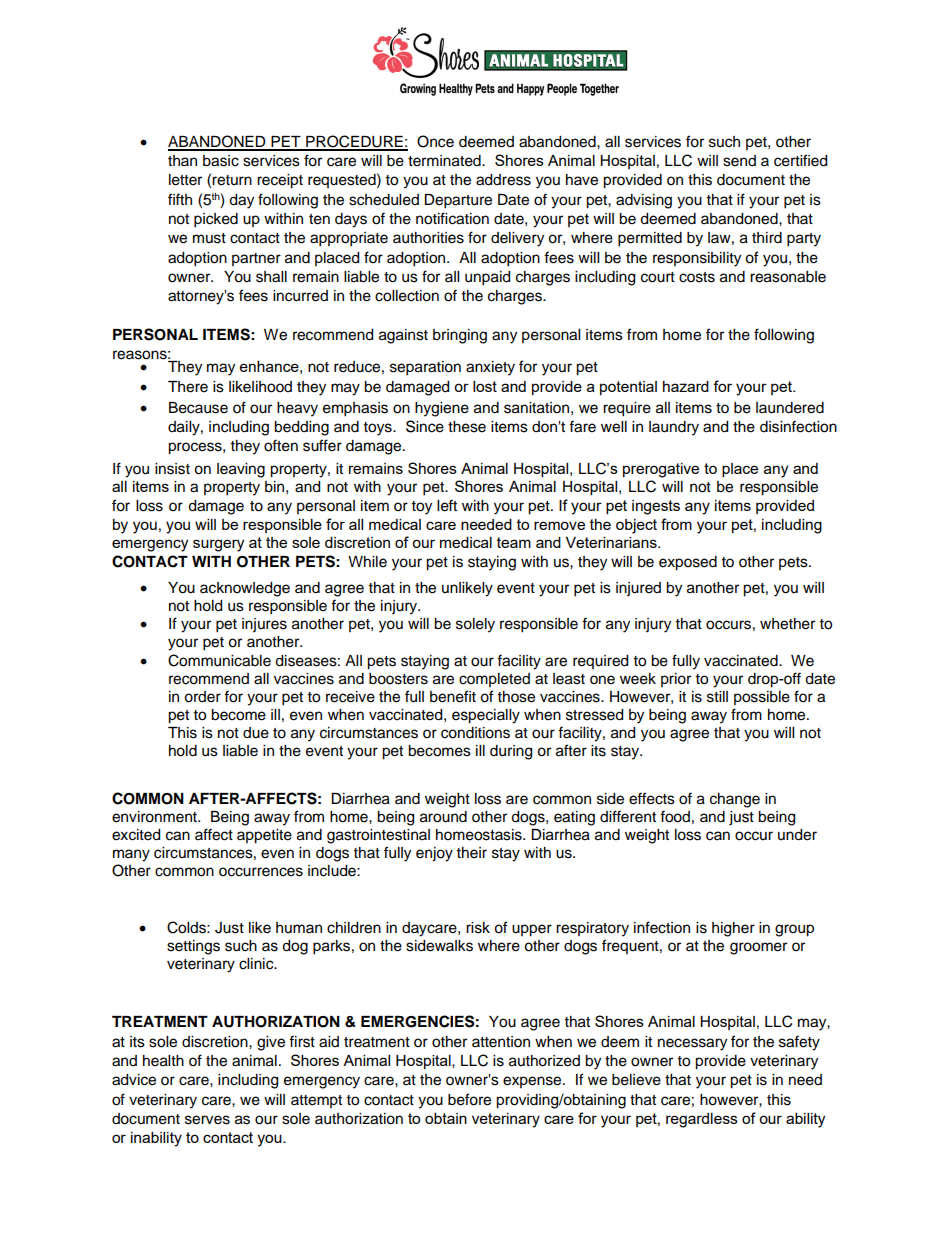 This image has height=1233, width=952. Describe the element at coordinates (445, 161) in the image. I see `terminated` at that location.
